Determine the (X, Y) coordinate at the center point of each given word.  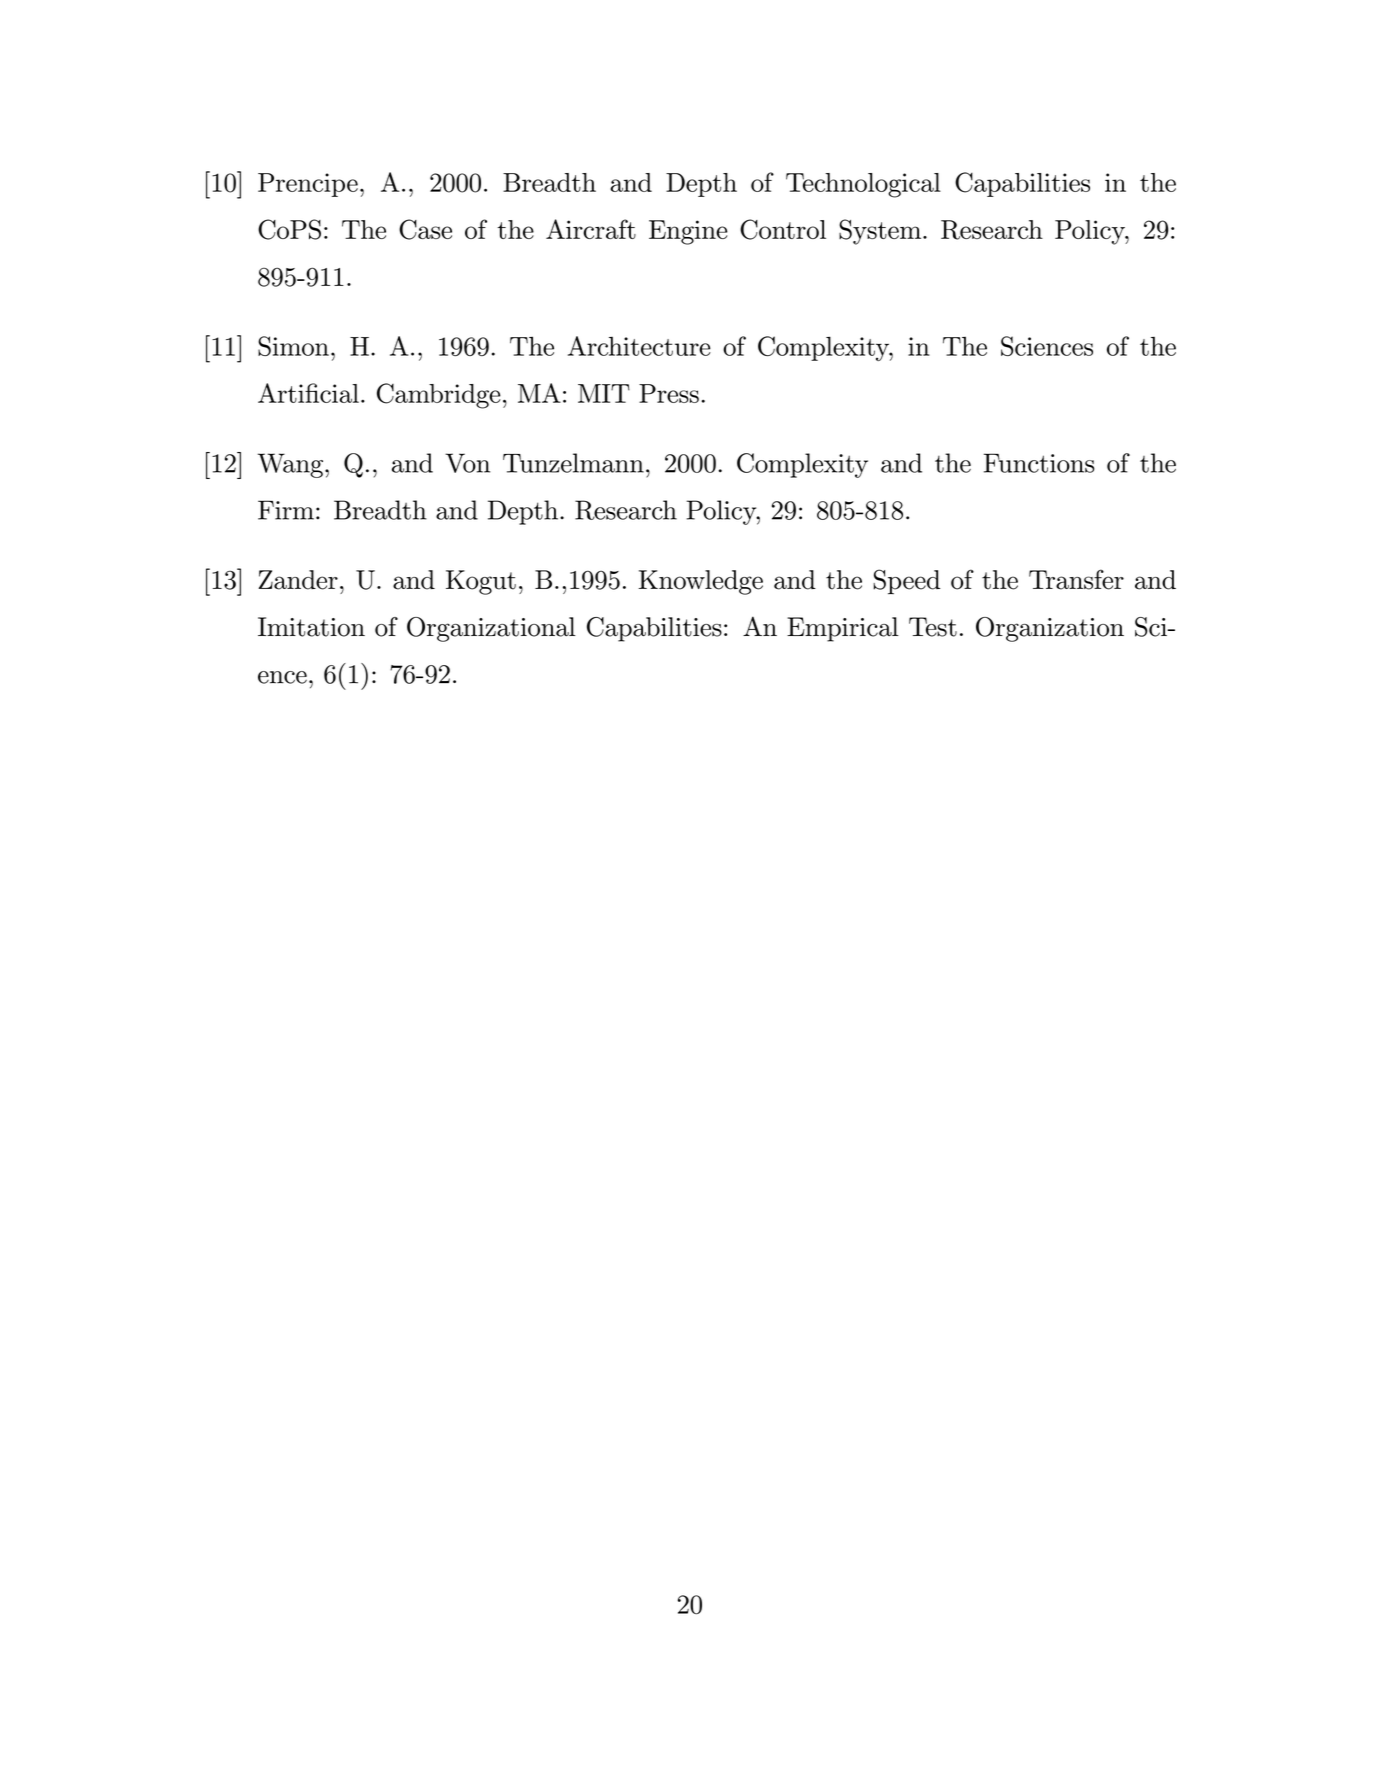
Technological (863, 185)
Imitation (311, 627)
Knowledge (701, 582)
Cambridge (439, 396)
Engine (688, 232)
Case (425, 229)
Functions (1039, 463)
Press (669, 393)
